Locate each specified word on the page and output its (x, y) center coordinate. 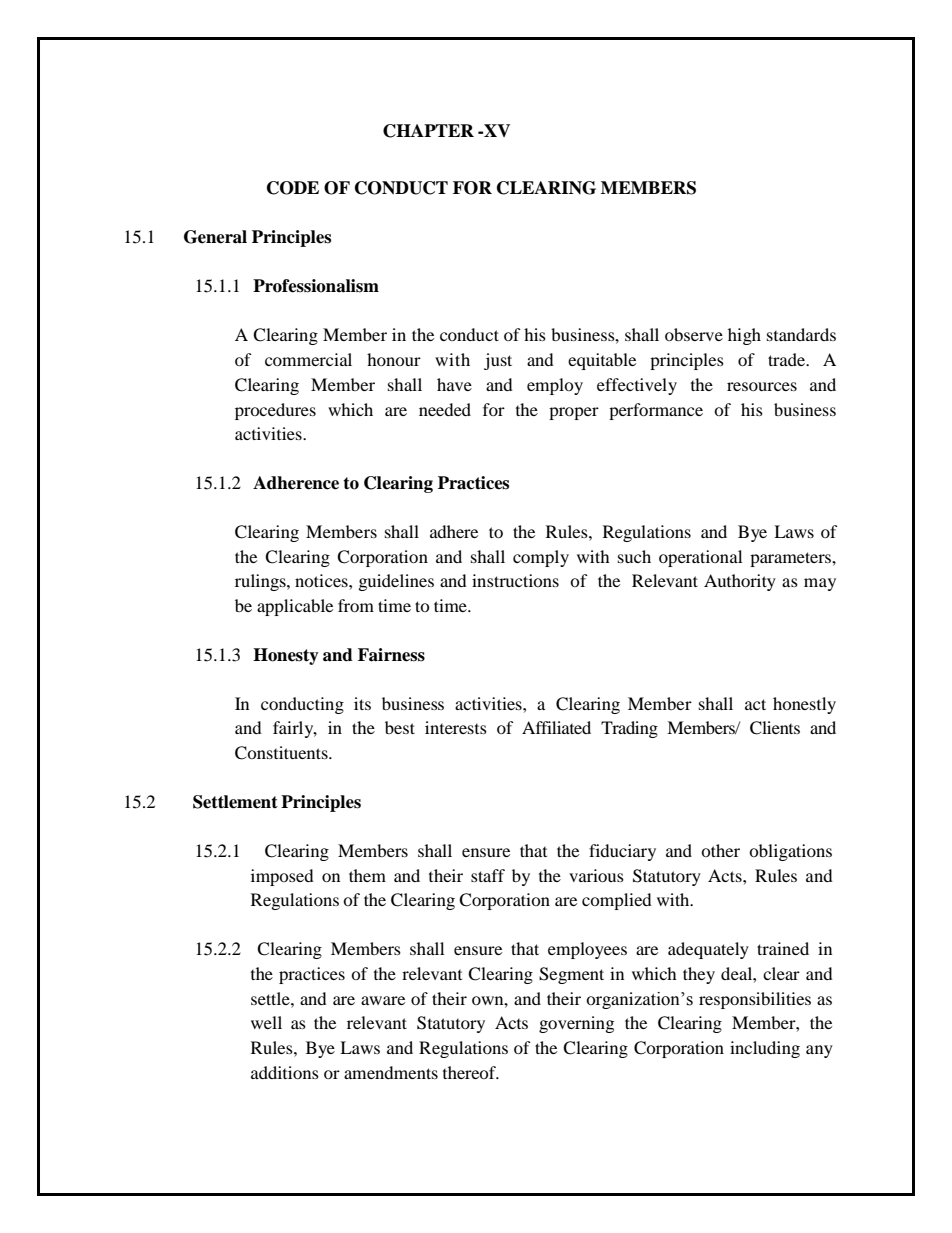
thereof (471, 1072)
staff (488, 875)
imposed (282, 877)
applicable (295, 607)
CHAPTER (428, 131)
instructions (515, 580)
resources (762, 386)
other (720, 850)
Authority (740, 582)
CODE (293, 188)
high (744, 336)
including (765, 1049)
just (498, 361)
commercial (308, 359)
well (266, 1022)
